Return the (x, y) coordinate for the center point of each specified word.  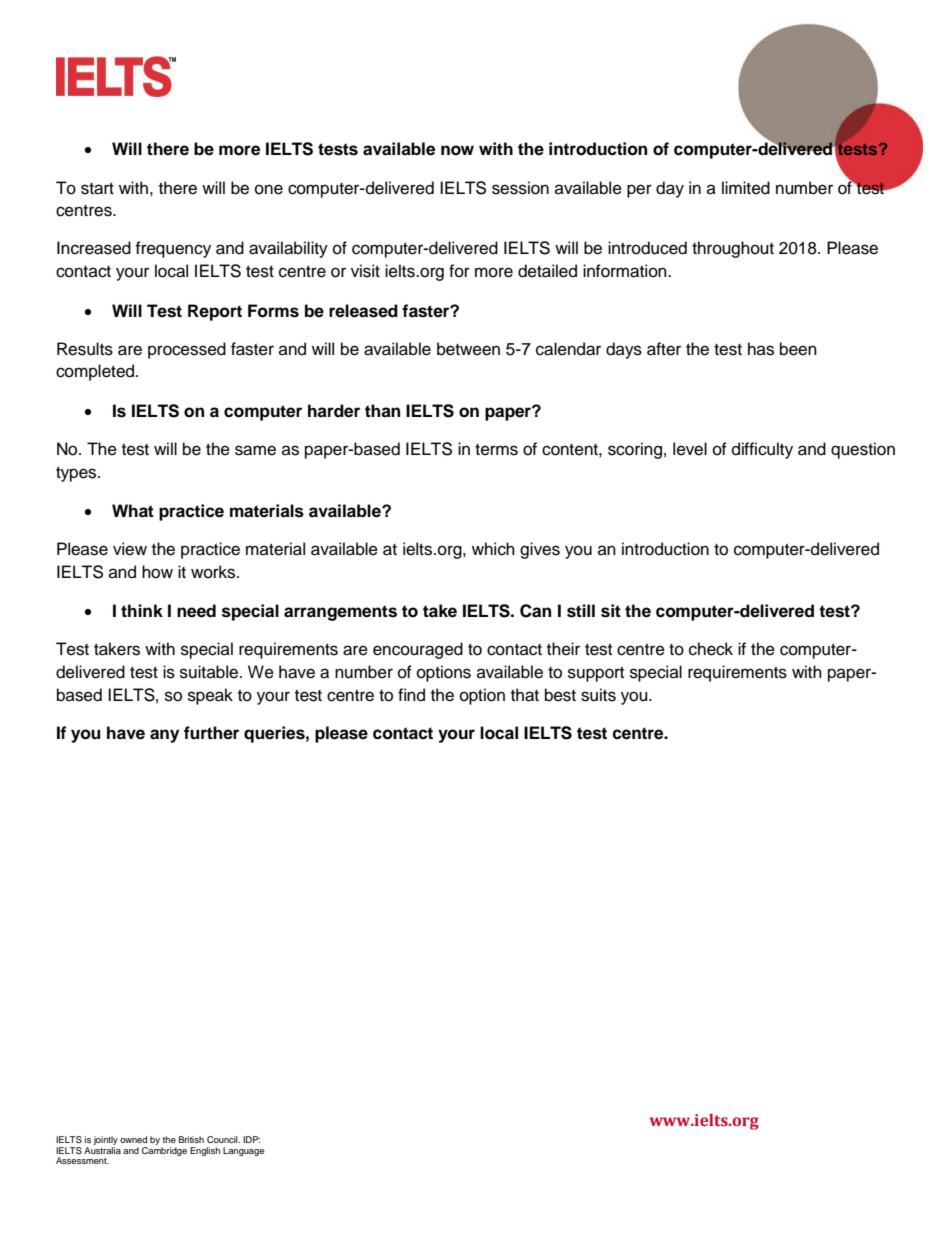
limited (746, 188)
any (164, 736)
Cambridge (164, 1150)
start (97, 189)
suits (598, 695)
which (493, 549)
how (157, 572)
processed (187, 350)
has (761, 349)
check (711, 649)
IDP (252, 1139)
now (457, 150)
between (468, 349)
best (560, 695)
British (191, 1139)
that (525, 695)
